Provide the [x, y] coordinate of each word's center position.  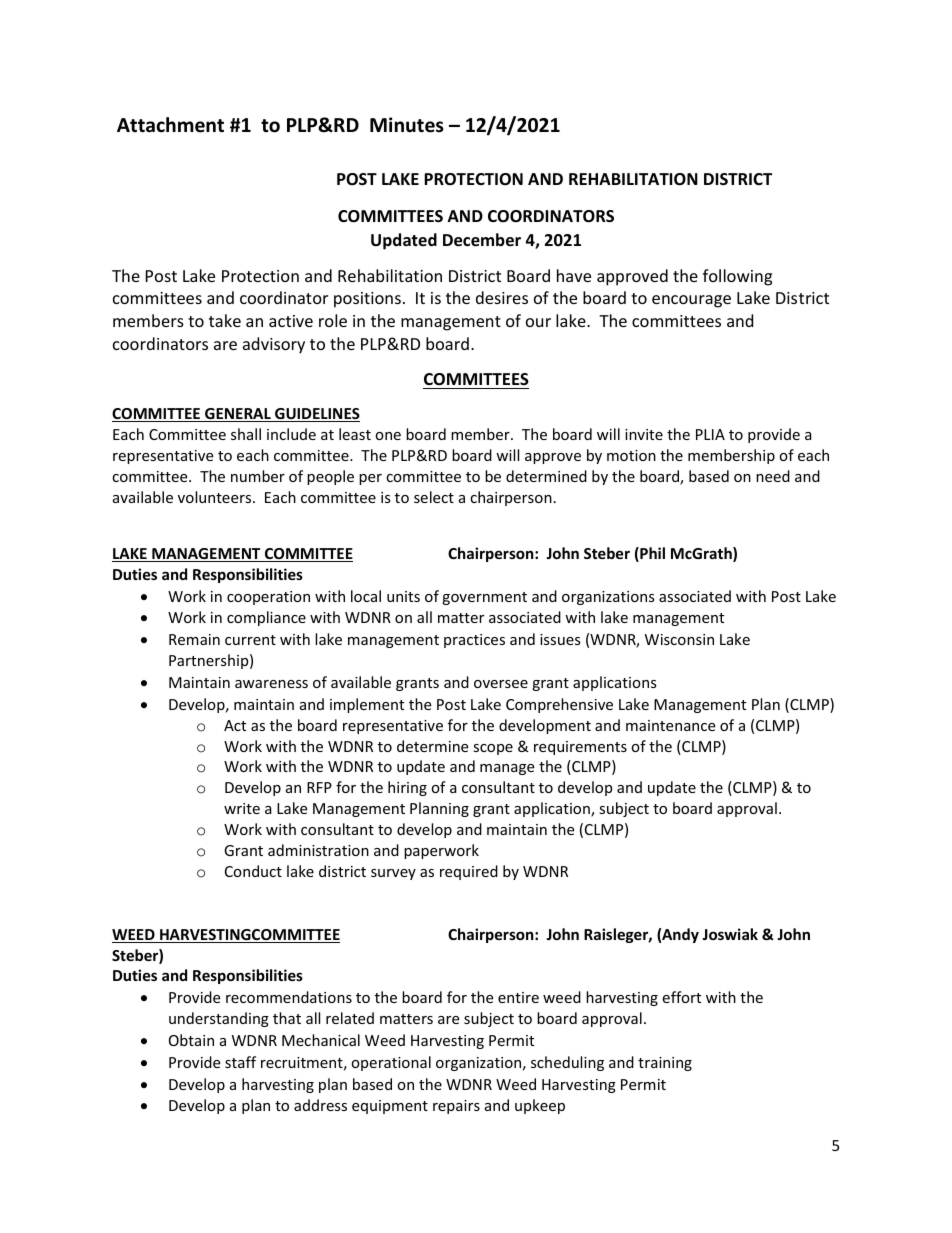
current [250, 640]
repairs [456, 1107]
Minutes [407, 125]
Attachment [170, 125]
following [737, 277]
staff [240, 1062]
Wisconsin [679, 639]
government [484, 598]
